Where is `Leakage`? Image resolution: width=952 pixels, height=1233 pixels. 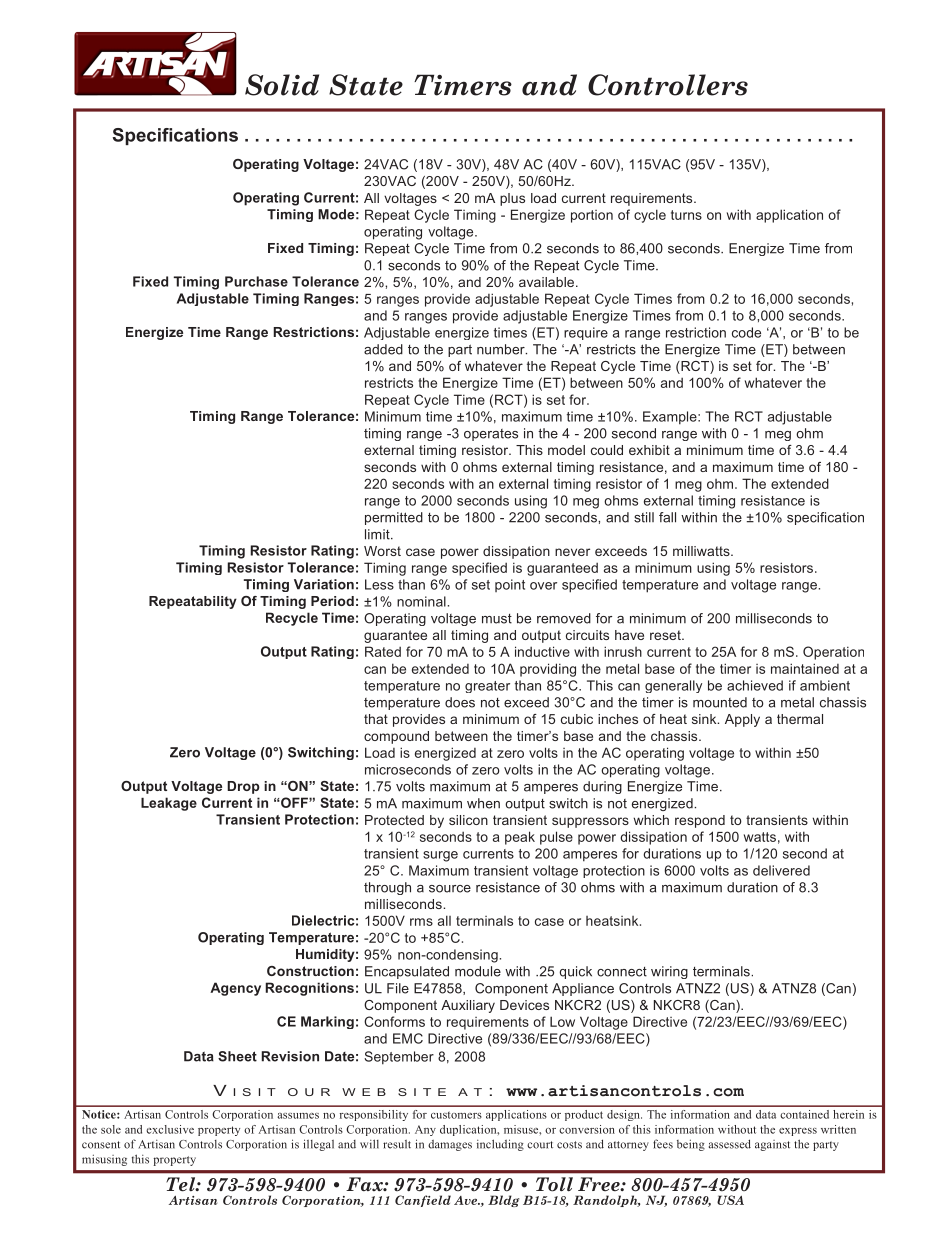 Leakage is located at coordinates (169, 804).
